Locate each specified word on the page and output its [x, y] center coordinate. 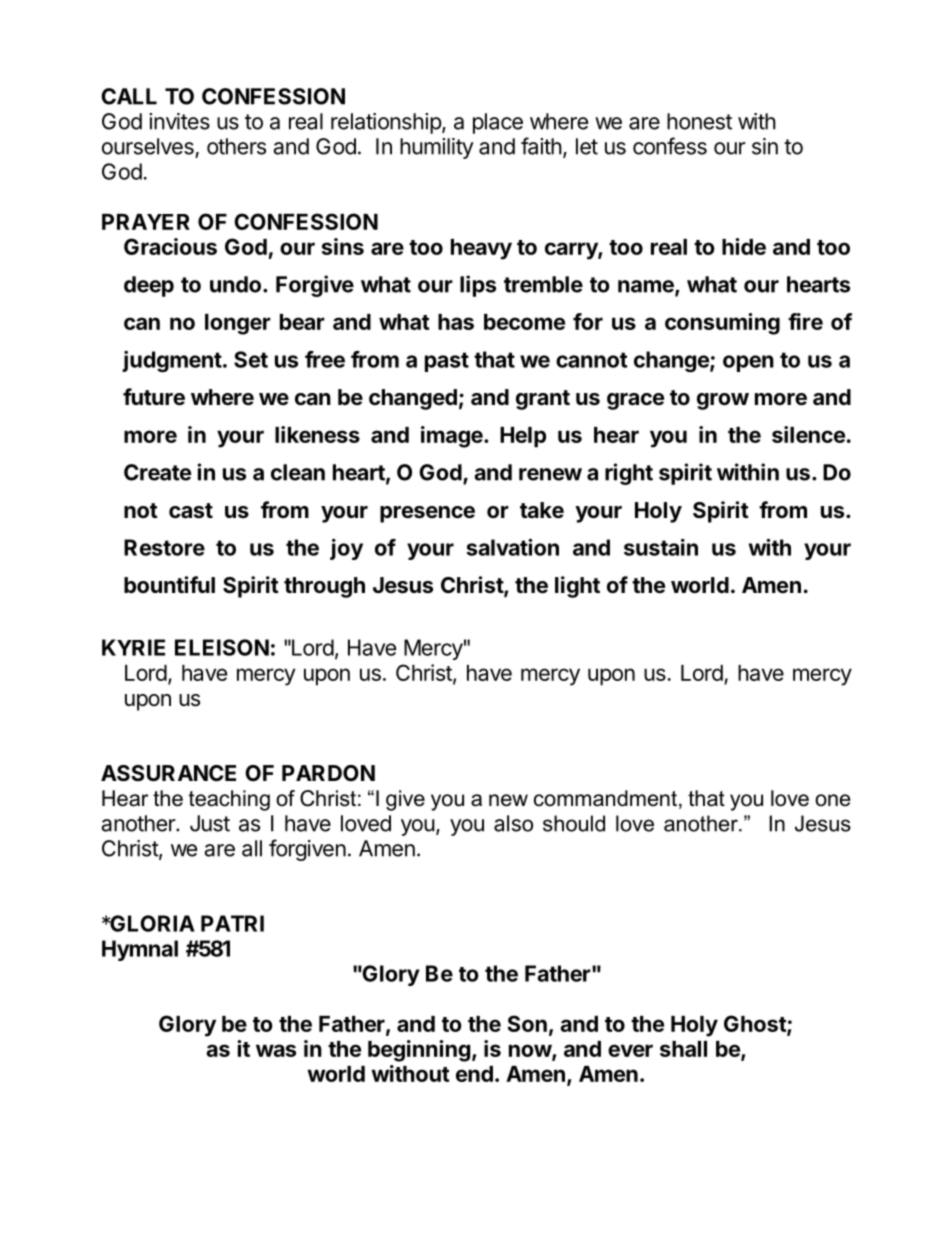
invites [179, 121]
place [498, 123]
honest [699, 121]
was [276, 1050]
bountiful [169, 584]
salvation [512, 547]
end [474, 1074]
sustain [661, 547]
